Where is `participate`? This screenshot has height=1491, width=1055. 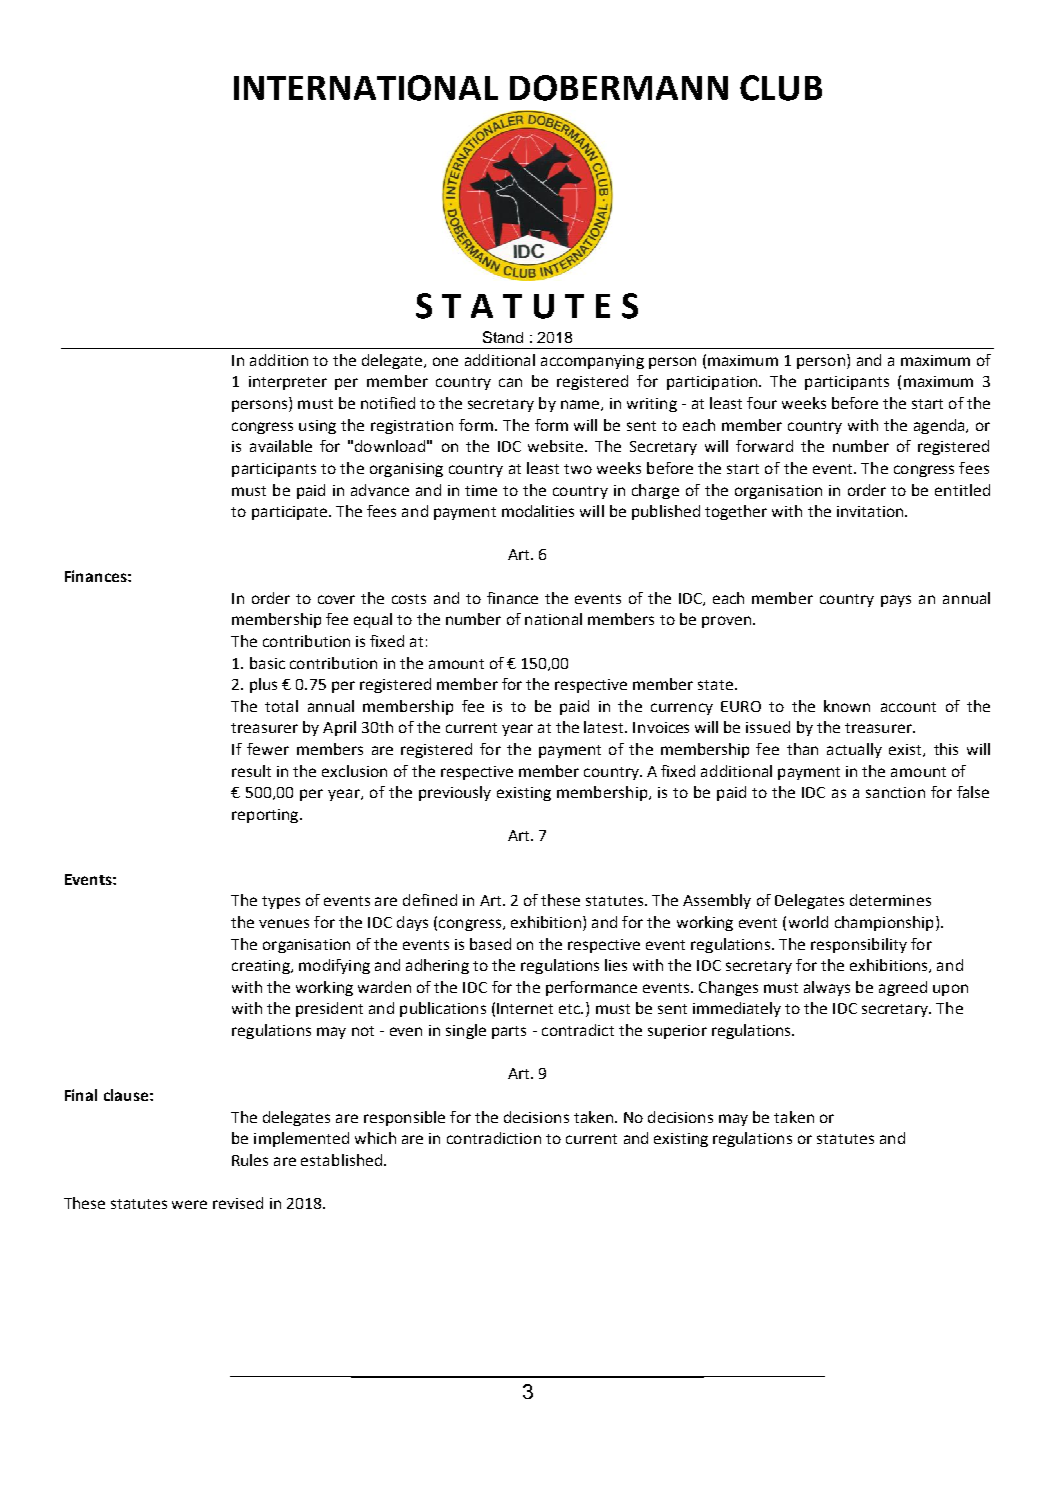 participate is located at coordinates (291, 513).
